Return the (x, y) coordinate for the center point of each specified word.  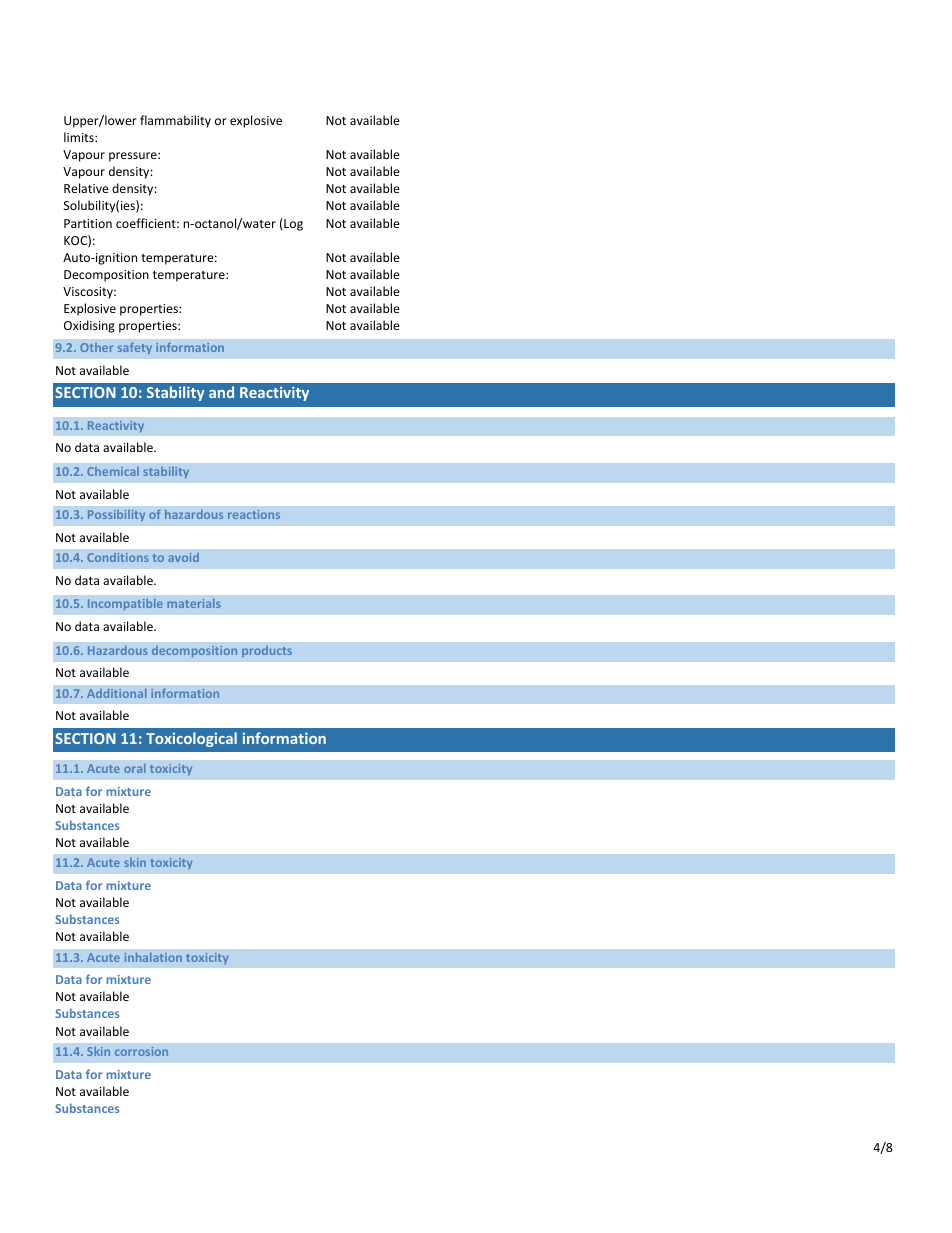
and (221, 392)
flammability (175, 121)
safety (135, 348)
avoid (183, 557)
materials (193, 603)
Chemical (113, 471)
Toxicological (191, 739)
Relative (86, 188)
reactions (254, 514)
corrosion (141, 1051)
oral (134, 768)
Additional (116, 693)
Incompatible (125, 604)
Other (96, 347)
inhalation (153, 957)
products (267, 651)
